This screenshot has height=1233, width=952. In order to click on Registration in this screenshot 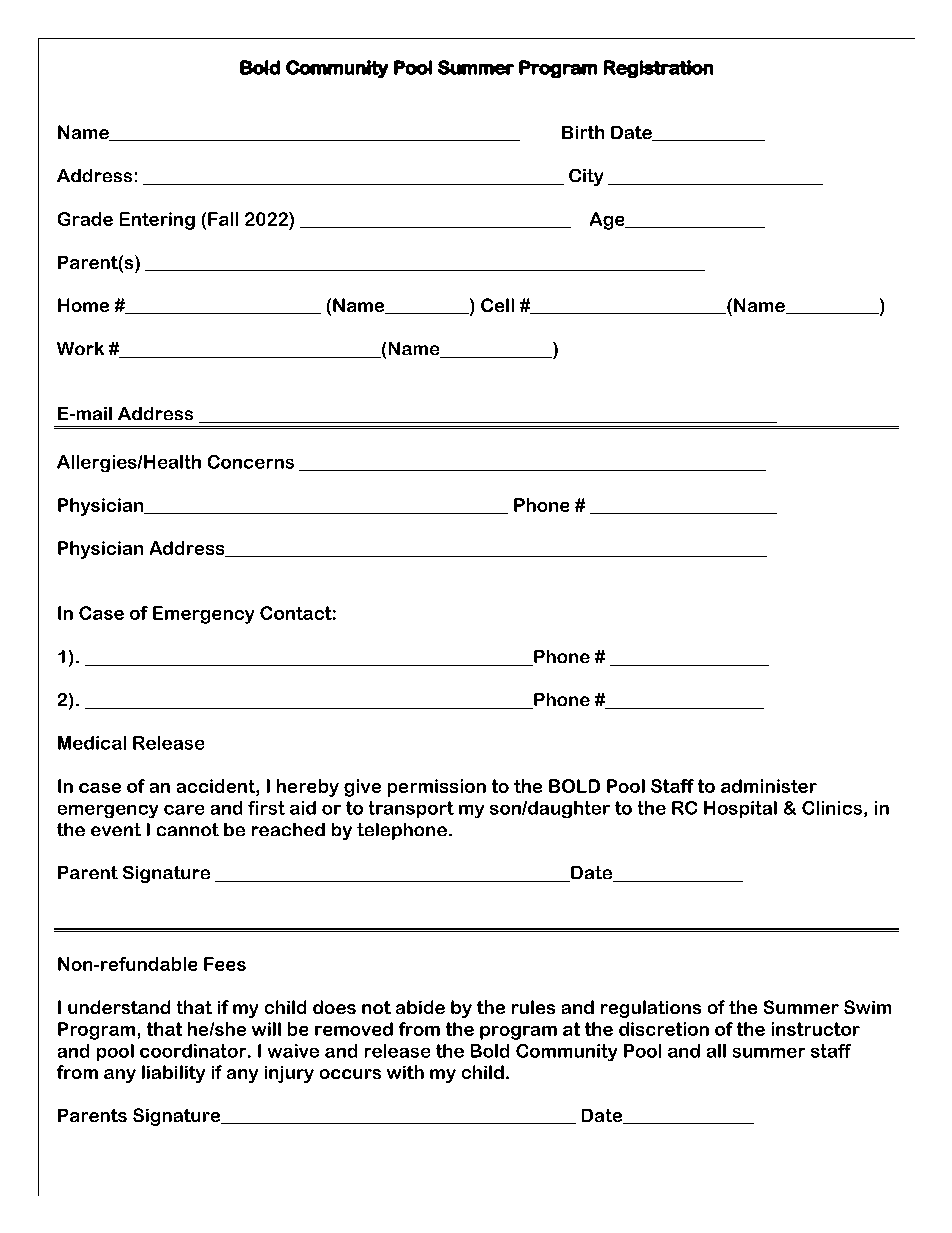, I will do `click(658, 69)`.
